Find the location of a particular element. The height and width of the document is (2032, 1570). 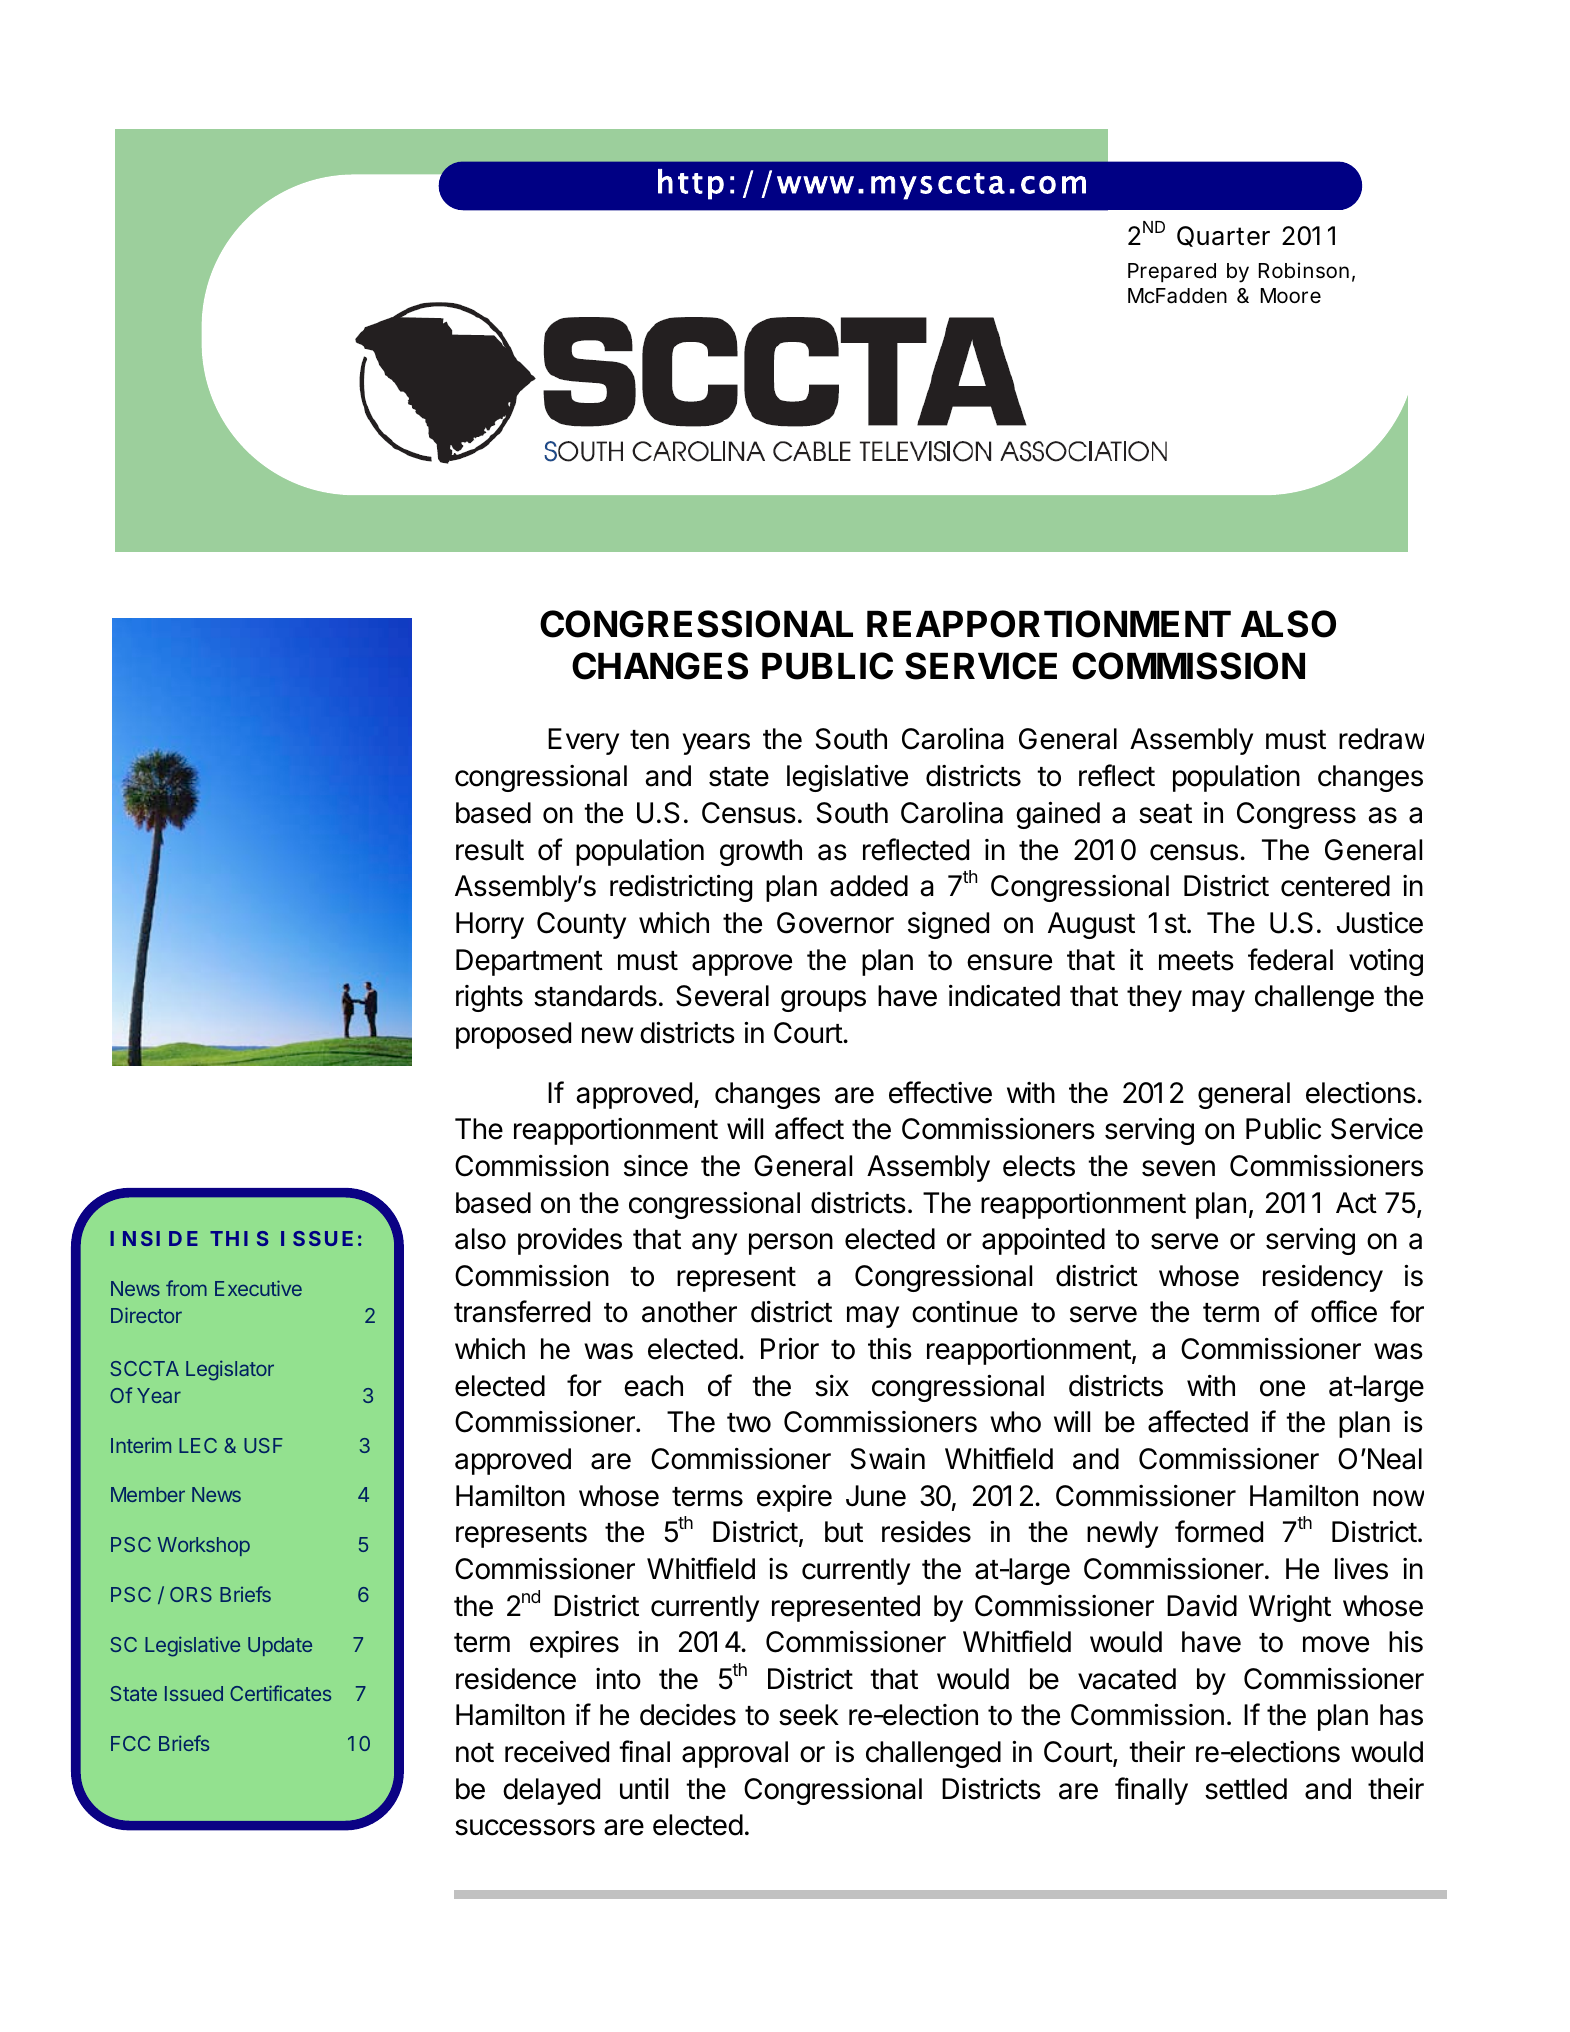

growth is located at coordinates (761, 852).
